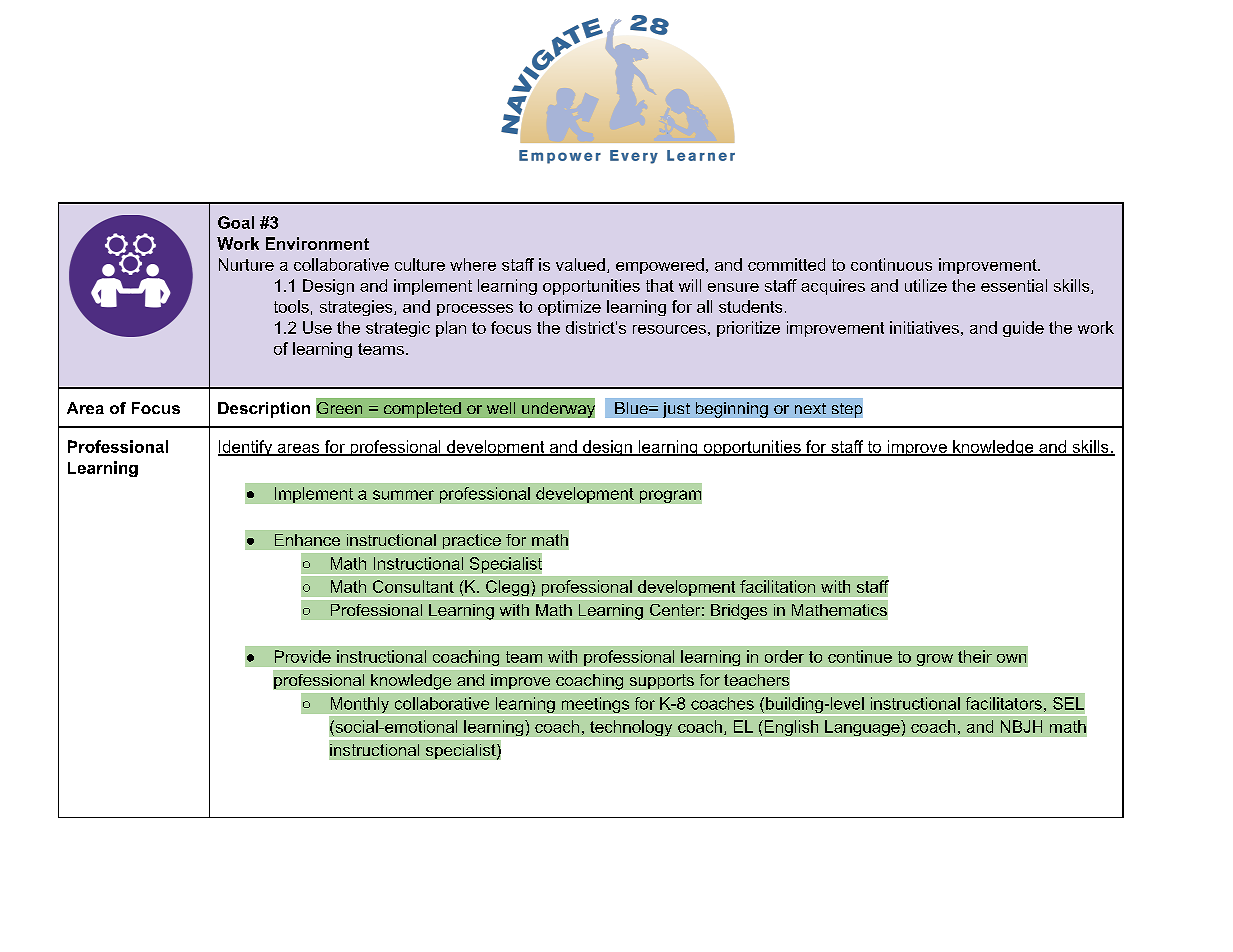  I want to click on Provide, so click(303, 656).
